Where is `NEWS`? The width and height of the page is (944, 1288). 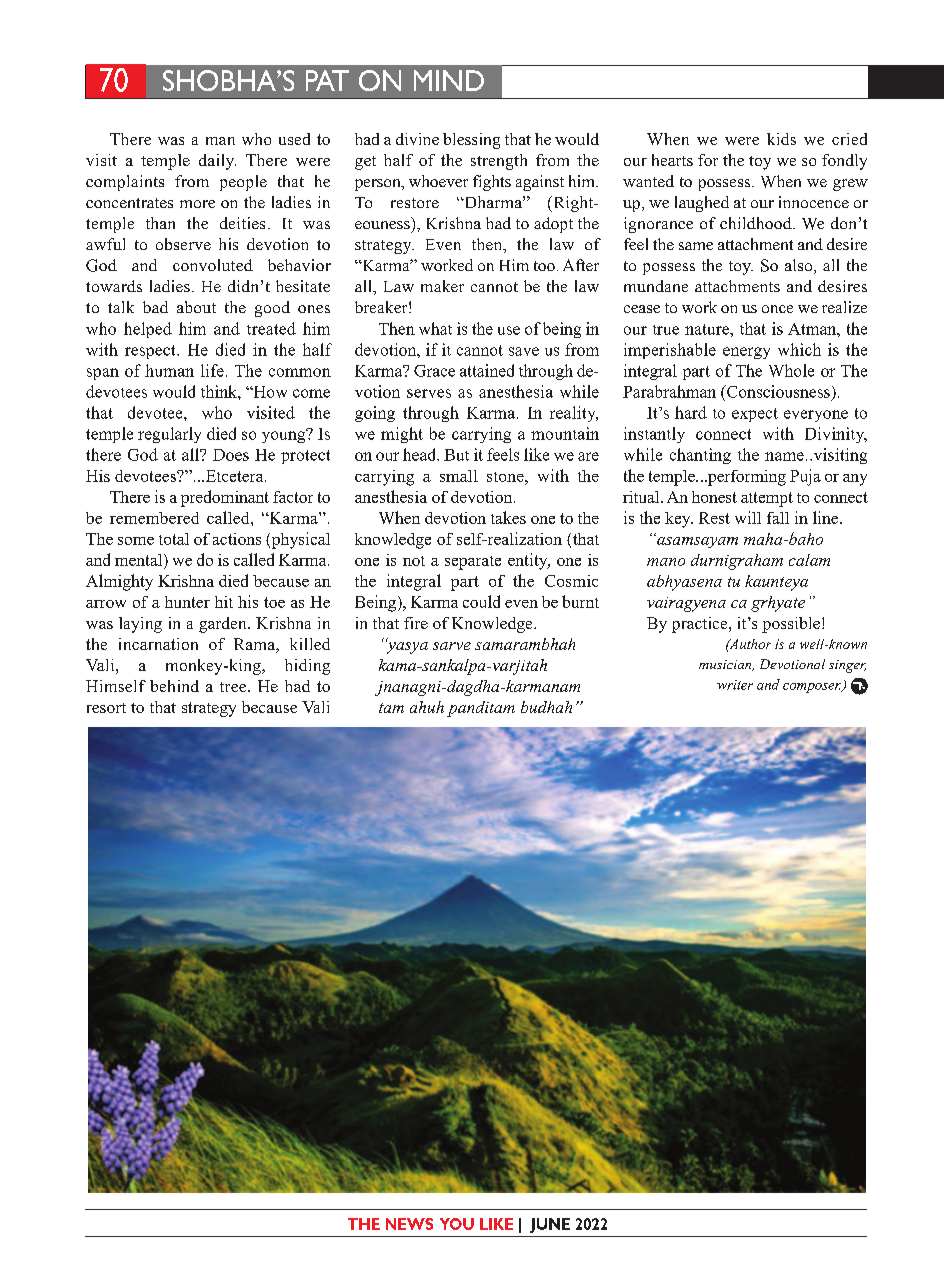 NEWS is located at coordinates (409, 1224).
